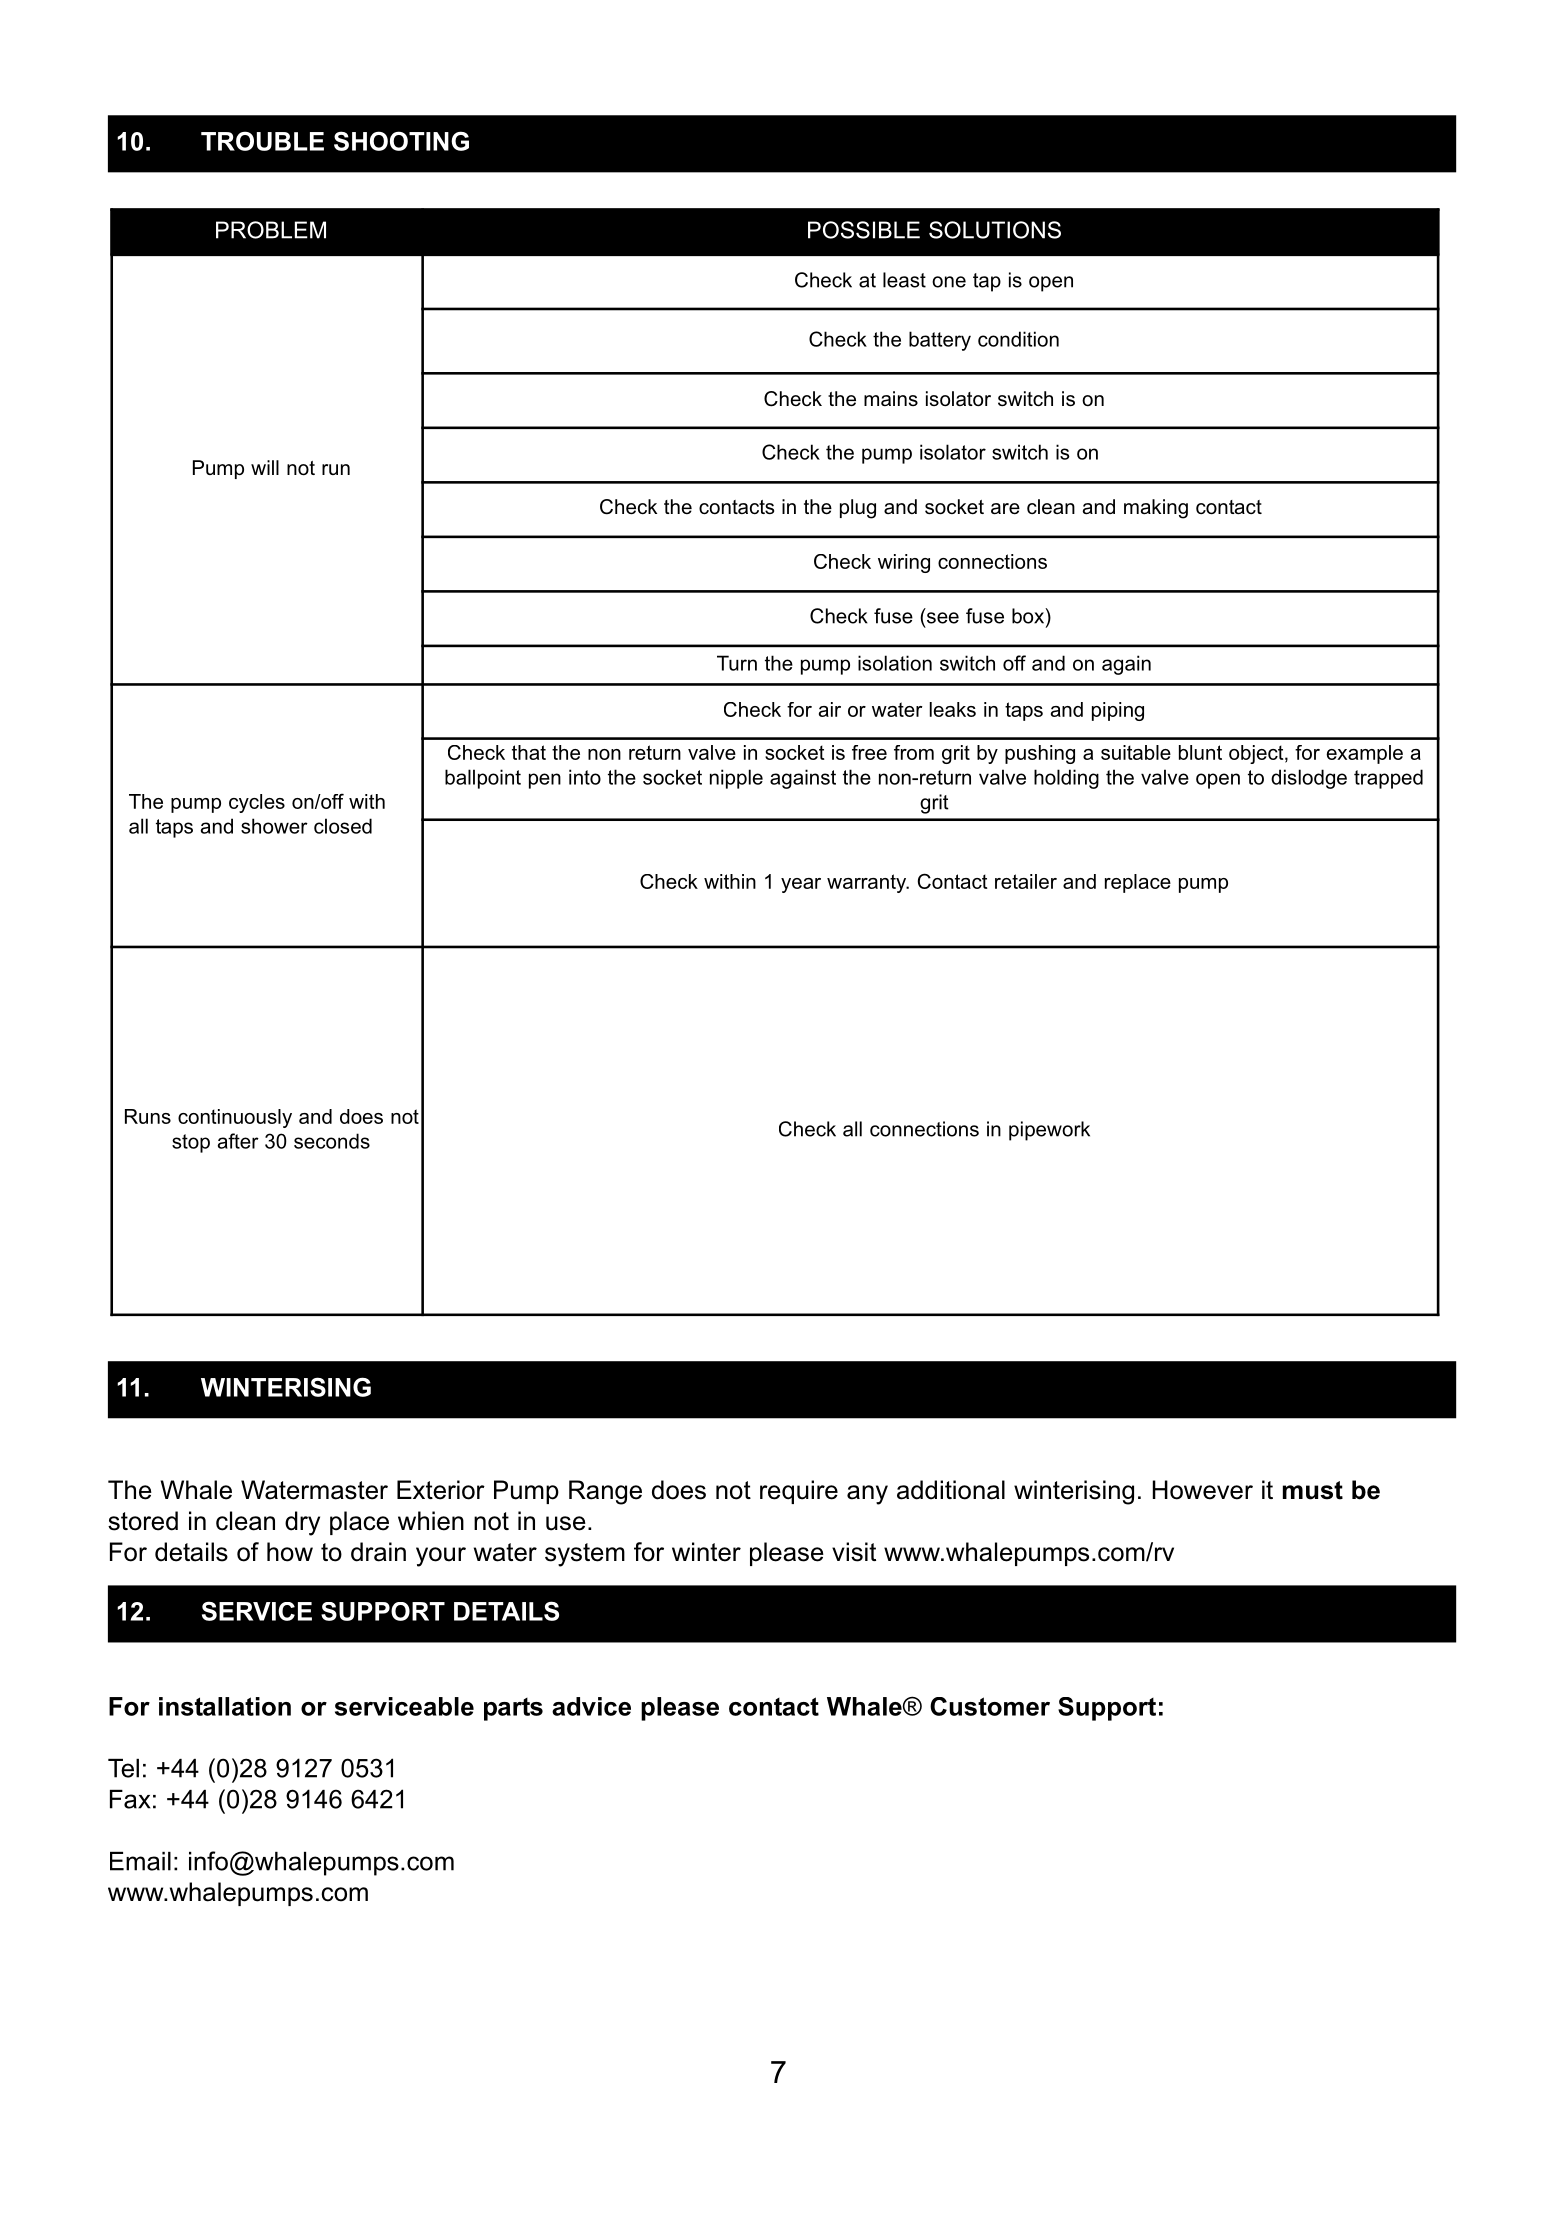  Describe the element at coordinates (1156, 509) in the screenshot. I see `making` at that location.
